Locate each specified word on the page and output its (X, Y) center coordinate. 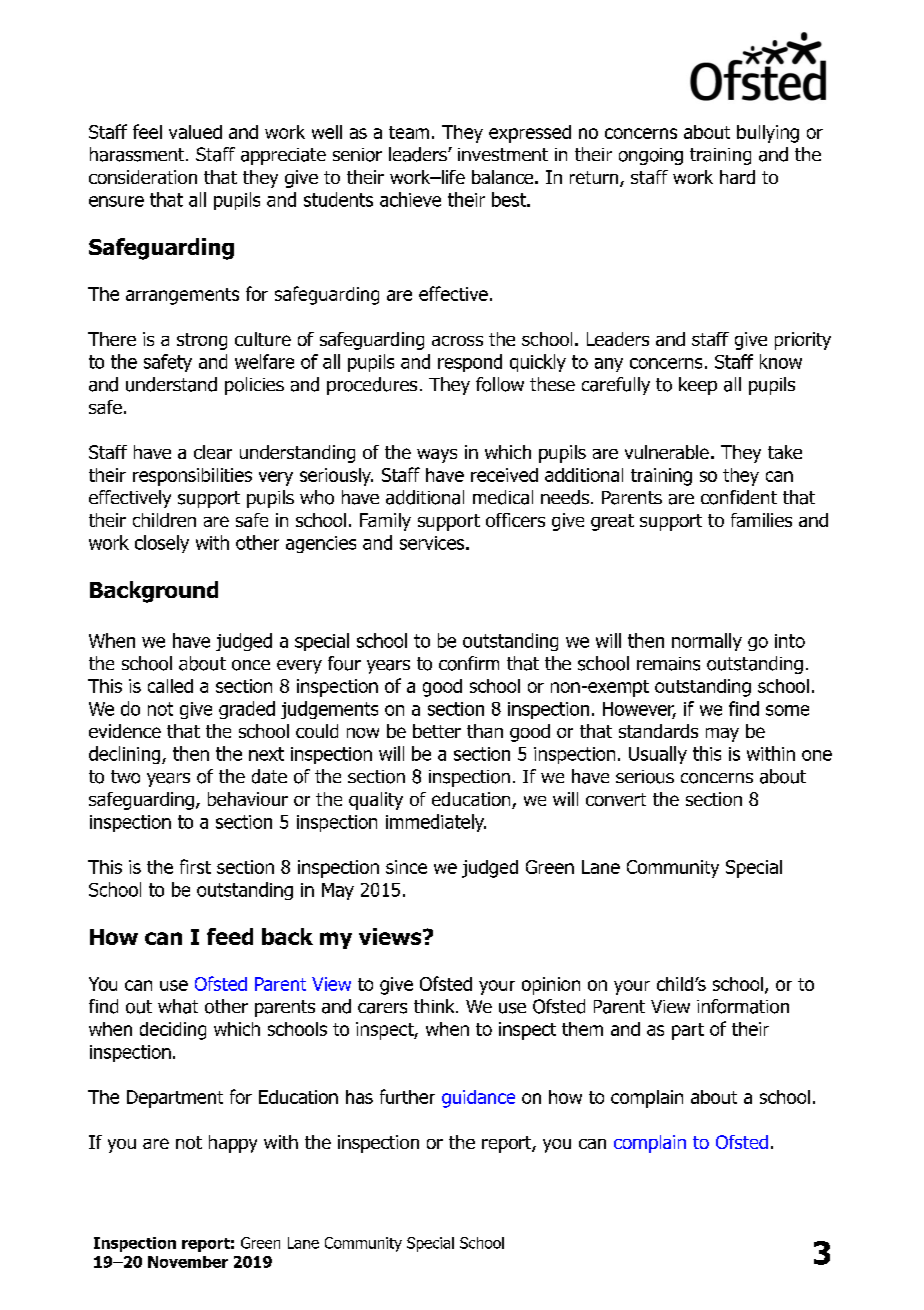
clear (213, 452)
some (787, 710)
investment (503, 154)
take (785, 452)
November (188, 1262)
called (170, 686)
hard (737, 177)
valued (195, 132)
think (435, 1006)
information (743, 1006)
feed (230, 936)
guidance (478, 1099)
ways (437, 456)
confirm (469, 663)
